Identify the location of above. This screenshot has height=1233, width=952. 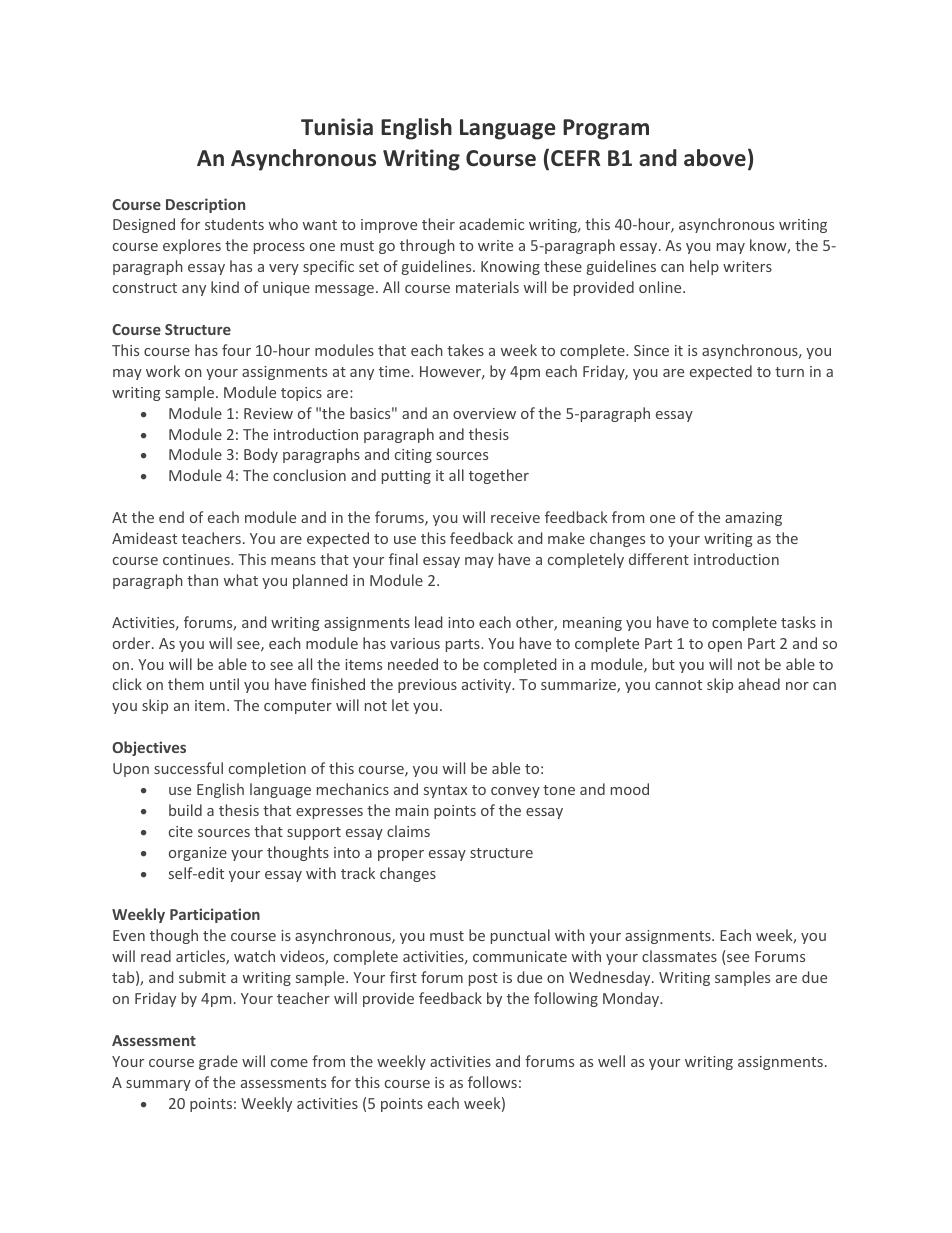
(715, 158).
